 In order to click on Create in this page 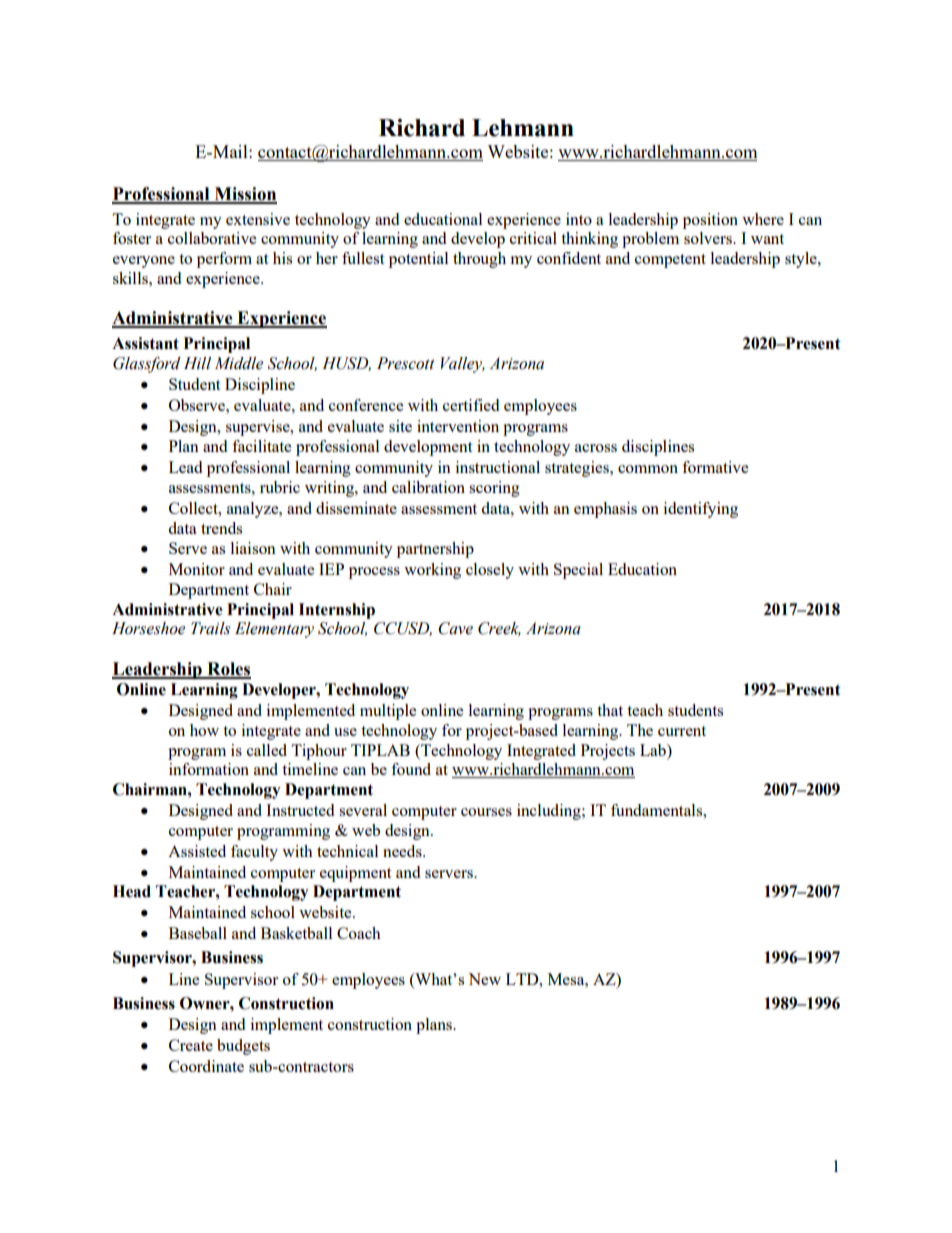, I will do `click(191, 1045)`.
